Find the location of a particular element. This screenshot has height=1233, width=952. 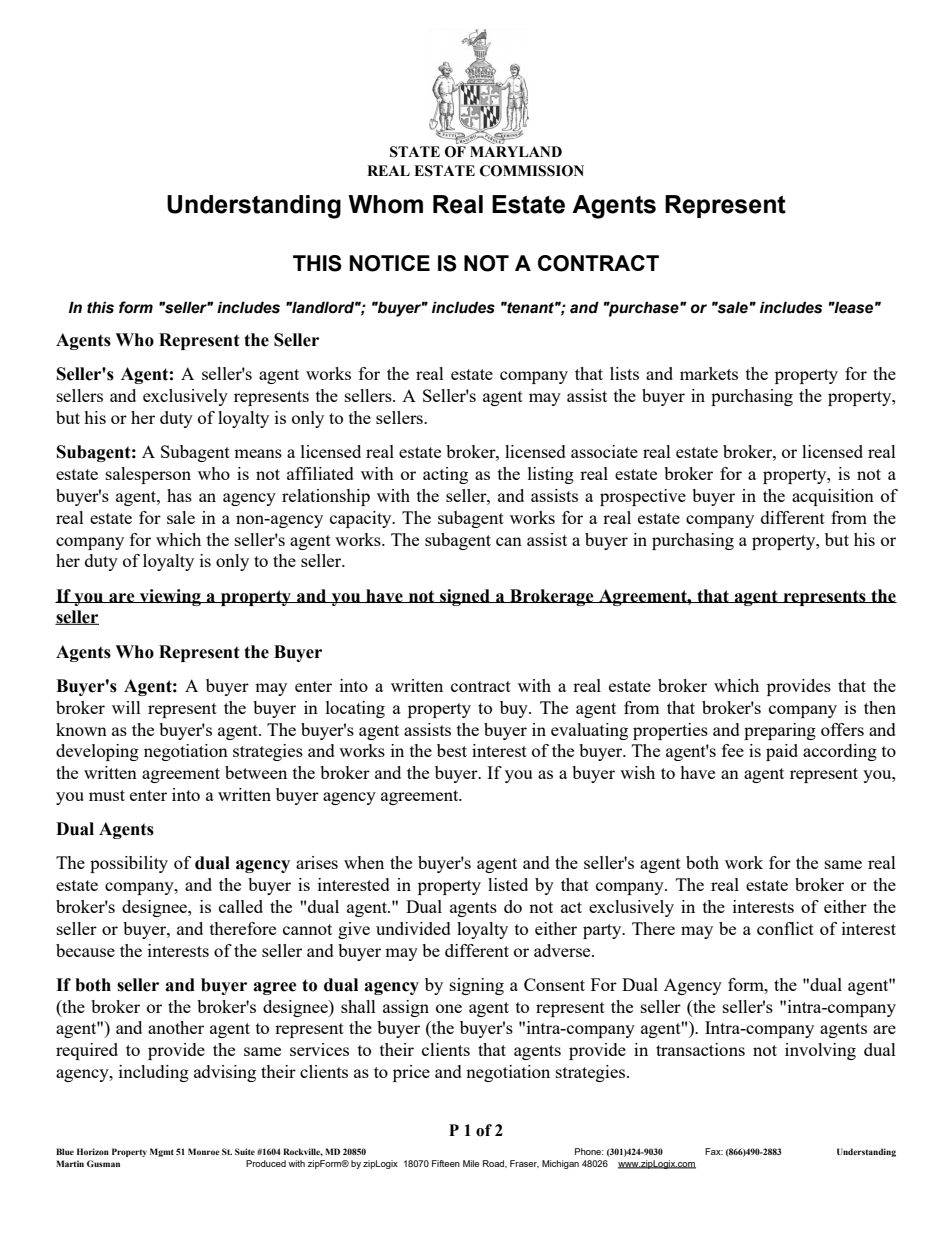

listed is located at coordinates (508, 884).
